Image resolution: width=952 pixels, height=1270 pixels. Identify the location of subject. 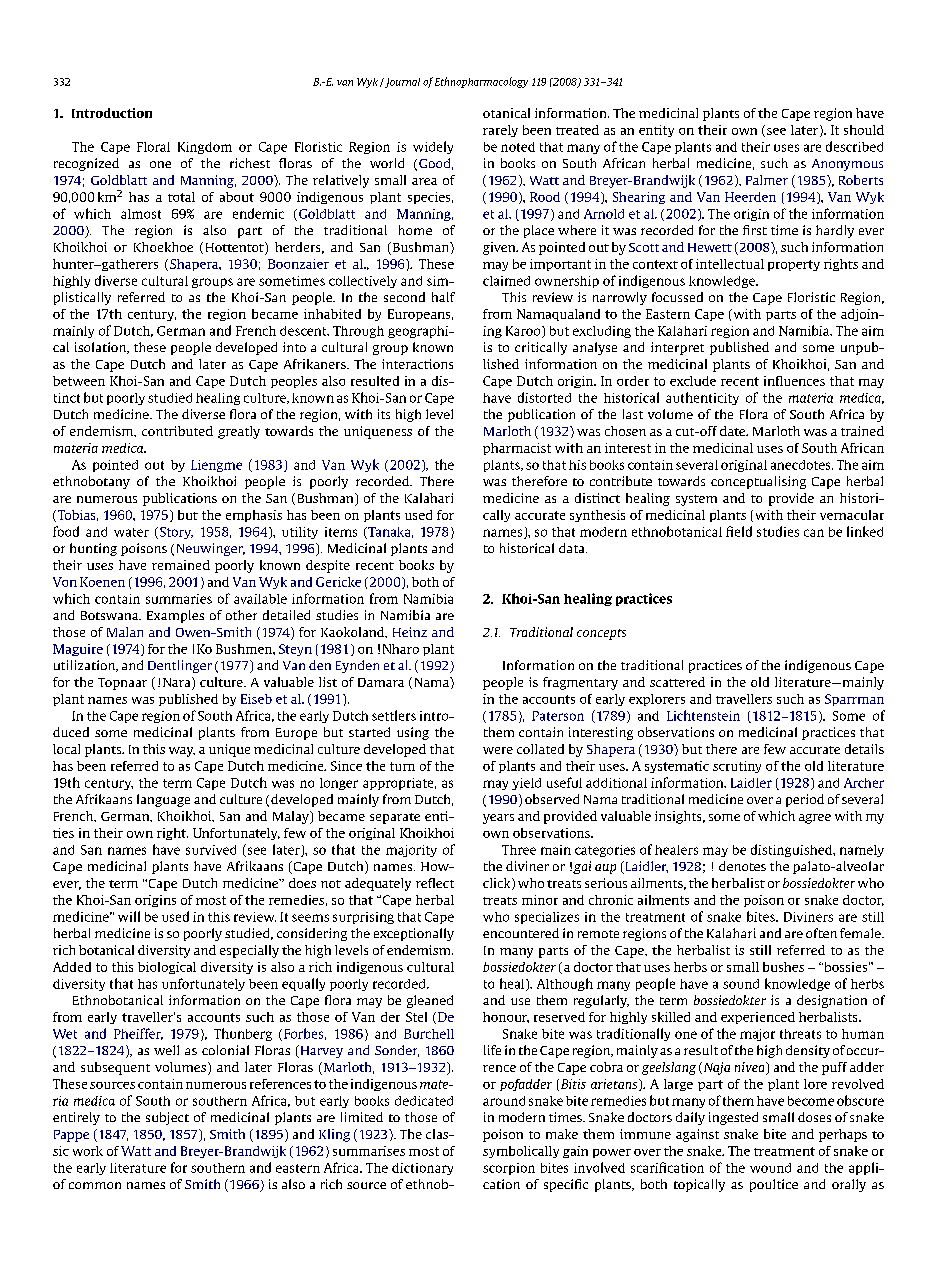
(167, 1118).
